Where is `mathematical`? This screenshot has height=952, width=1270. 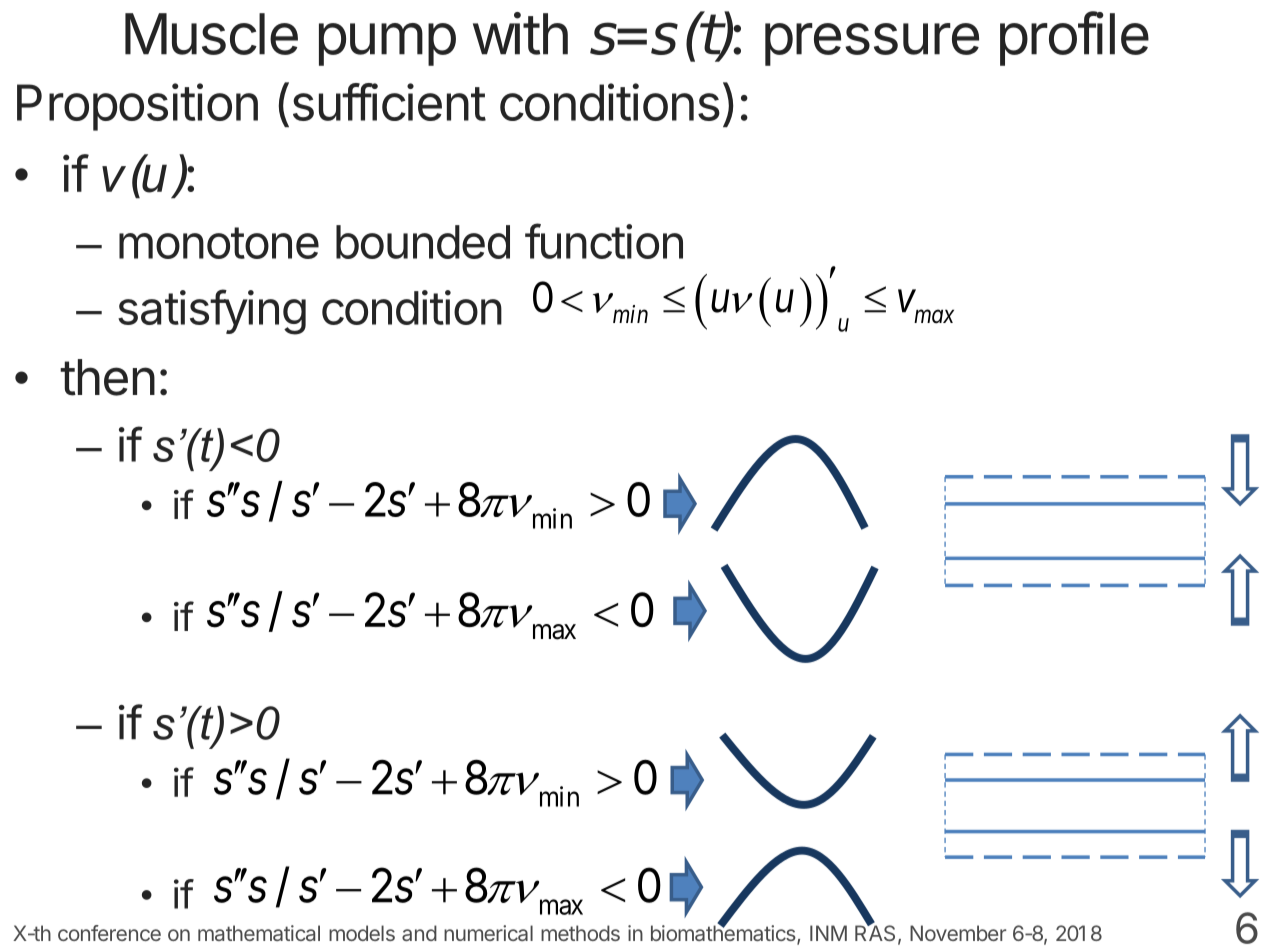 mathematical is located at coordinates (259, 933).
